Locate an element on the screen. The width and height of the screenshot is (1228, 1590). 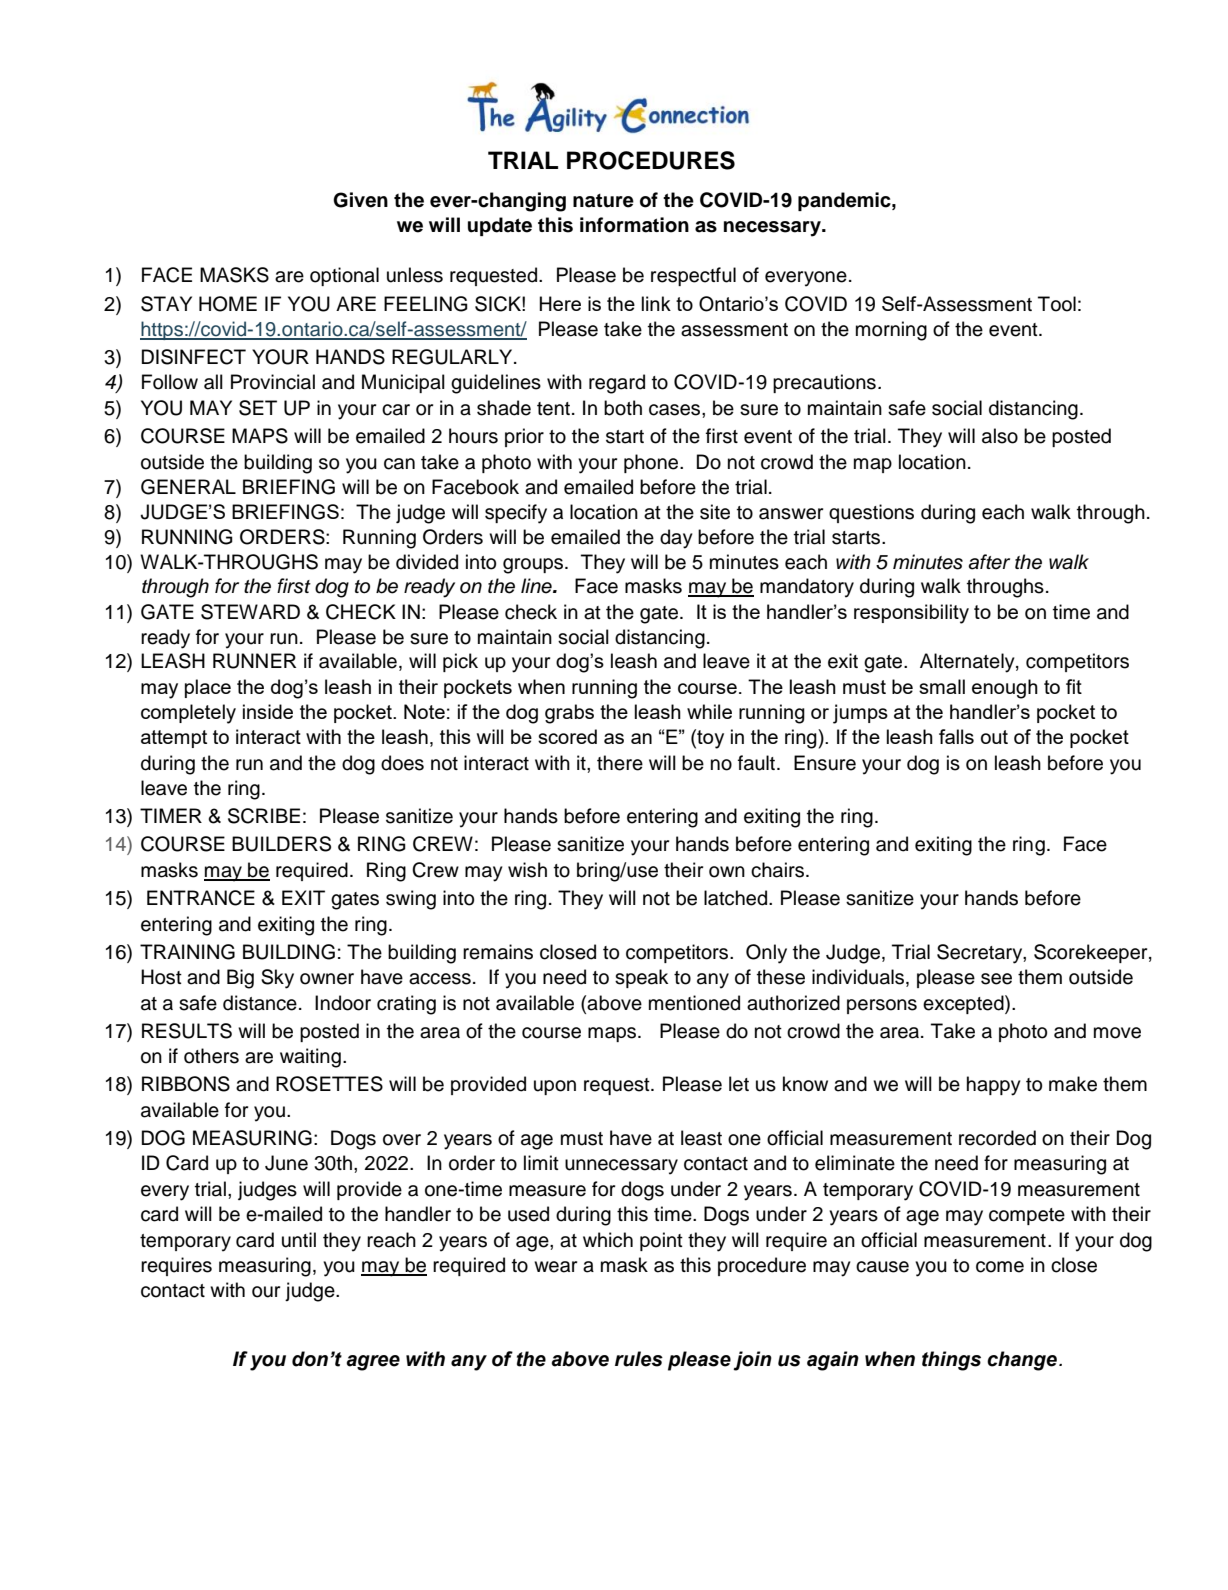
STEWARD is located at coordinates (250, 612).
